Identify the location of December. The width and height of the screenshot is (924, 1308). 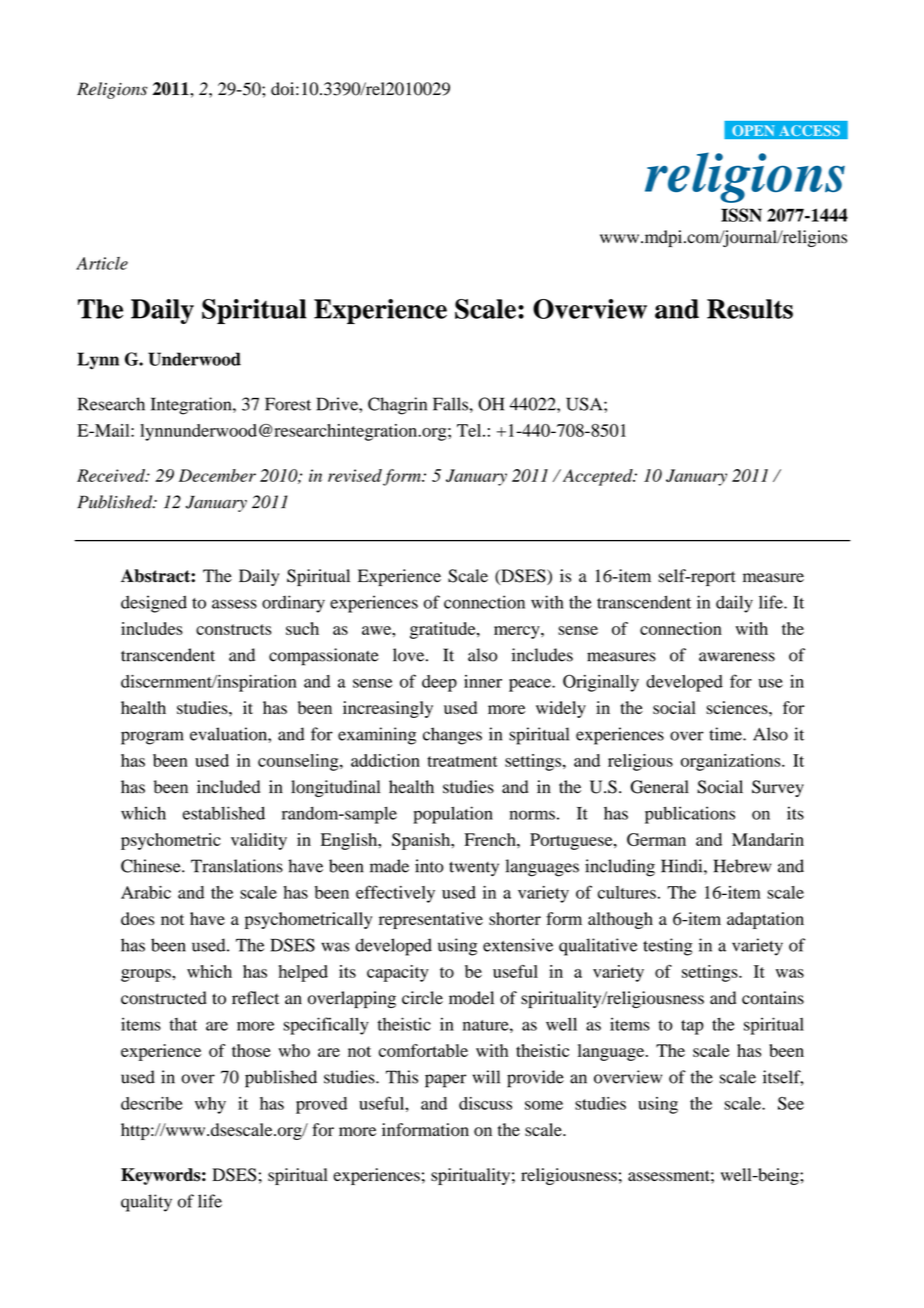
(217, 475).
